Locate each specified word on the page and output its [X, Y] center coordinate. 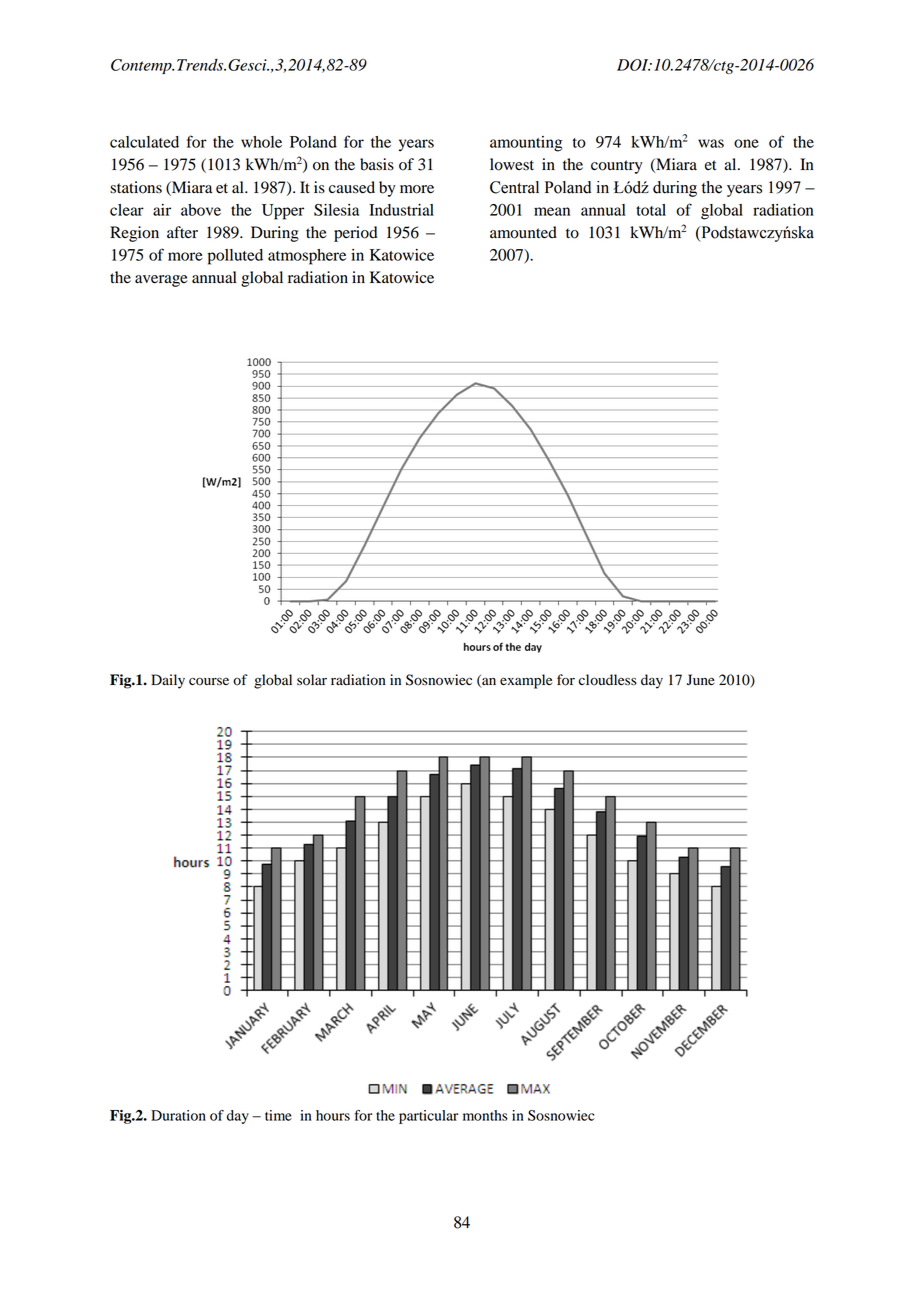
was [711, 143]
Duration [178, 1115]
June [701, 680]
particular [428, 1117]
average [161, 281]
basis [377, 164]
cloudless [608, 680]
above [201, 210]
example [526, 681]
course [209, 681]
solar [312, 680]
